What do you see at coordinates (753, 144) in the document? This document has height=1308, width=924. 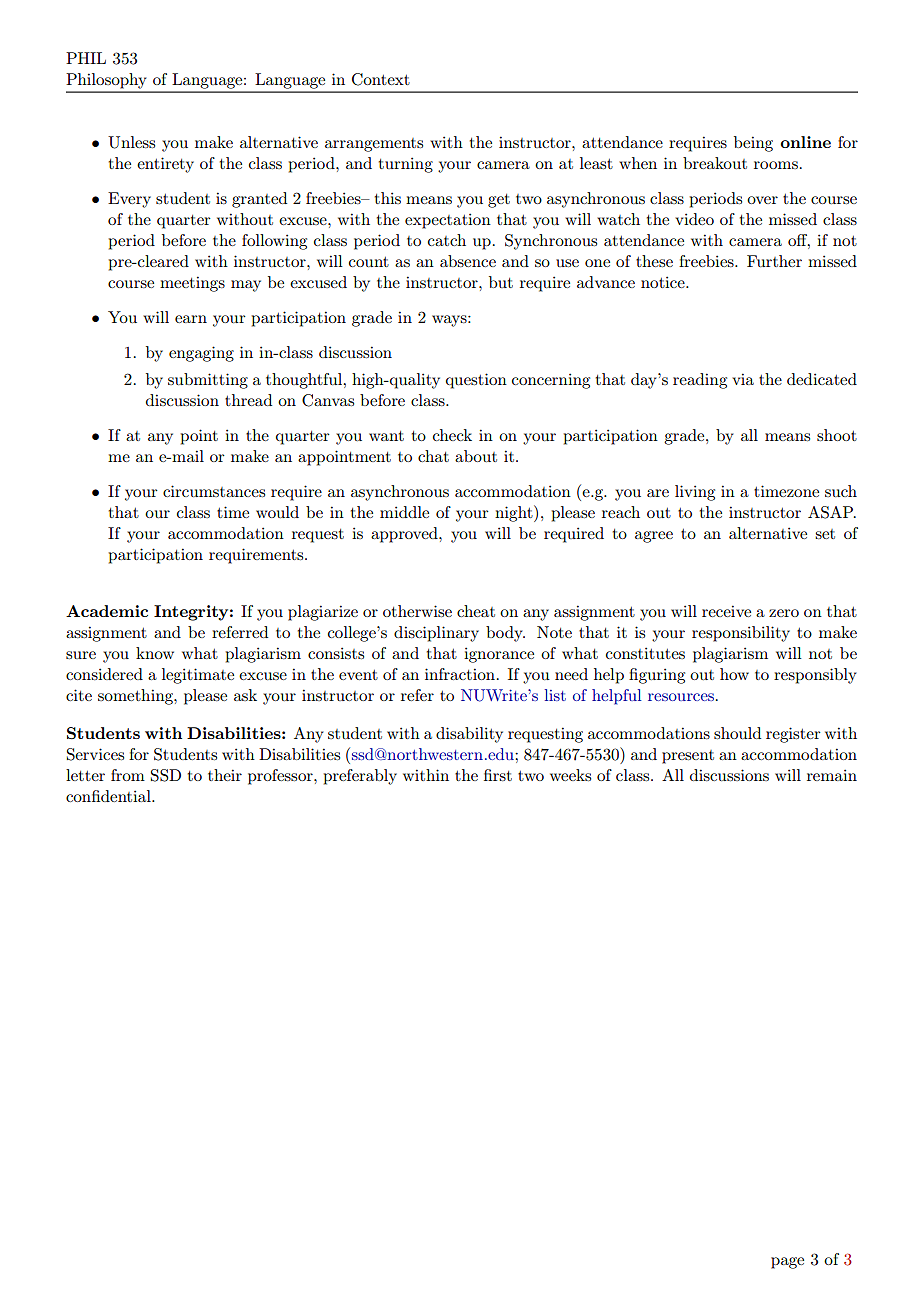 I see `being` at bounding box center [753, 144].
